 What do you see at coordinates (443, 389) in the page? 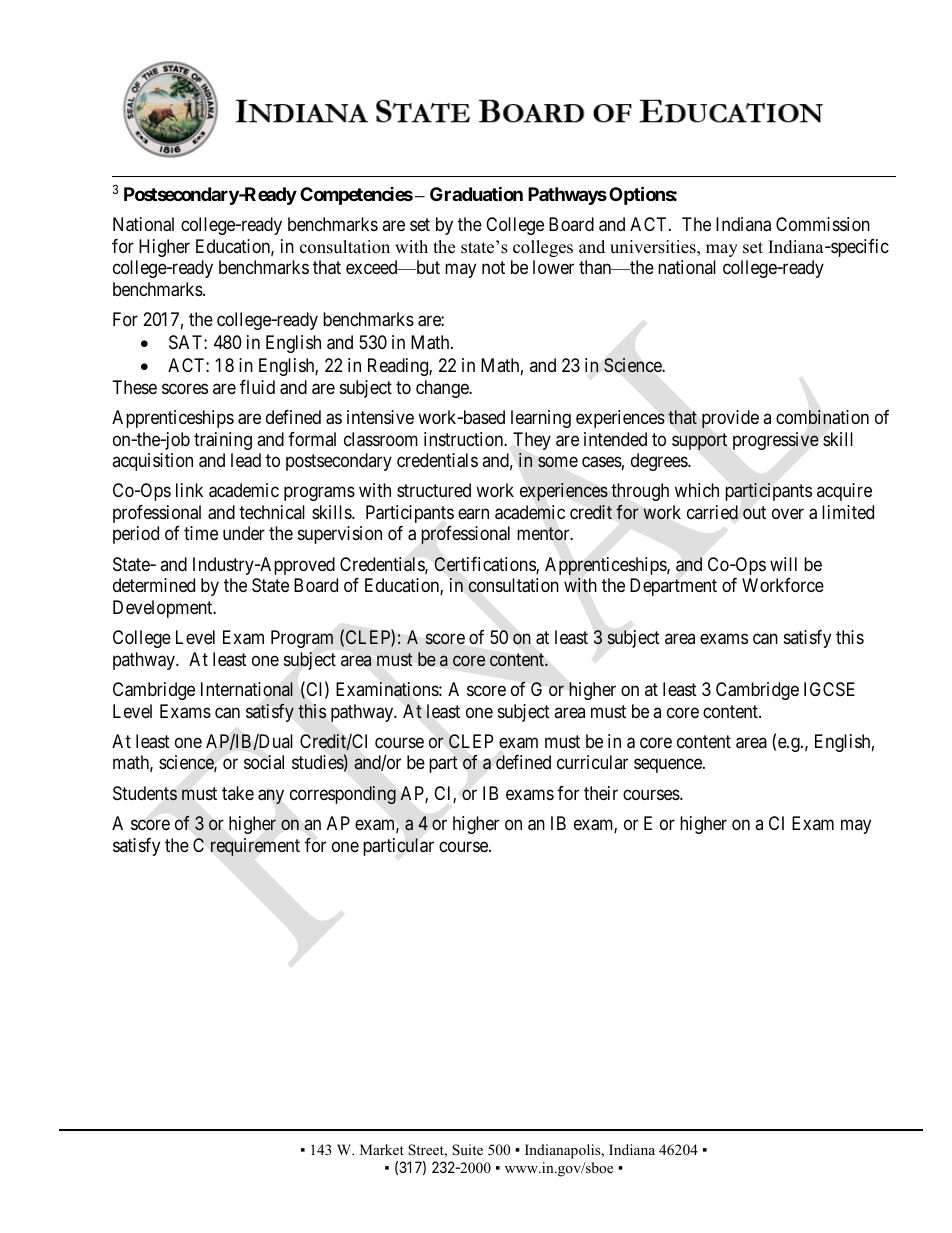
I see `change` at bounding box center [443, 389].
